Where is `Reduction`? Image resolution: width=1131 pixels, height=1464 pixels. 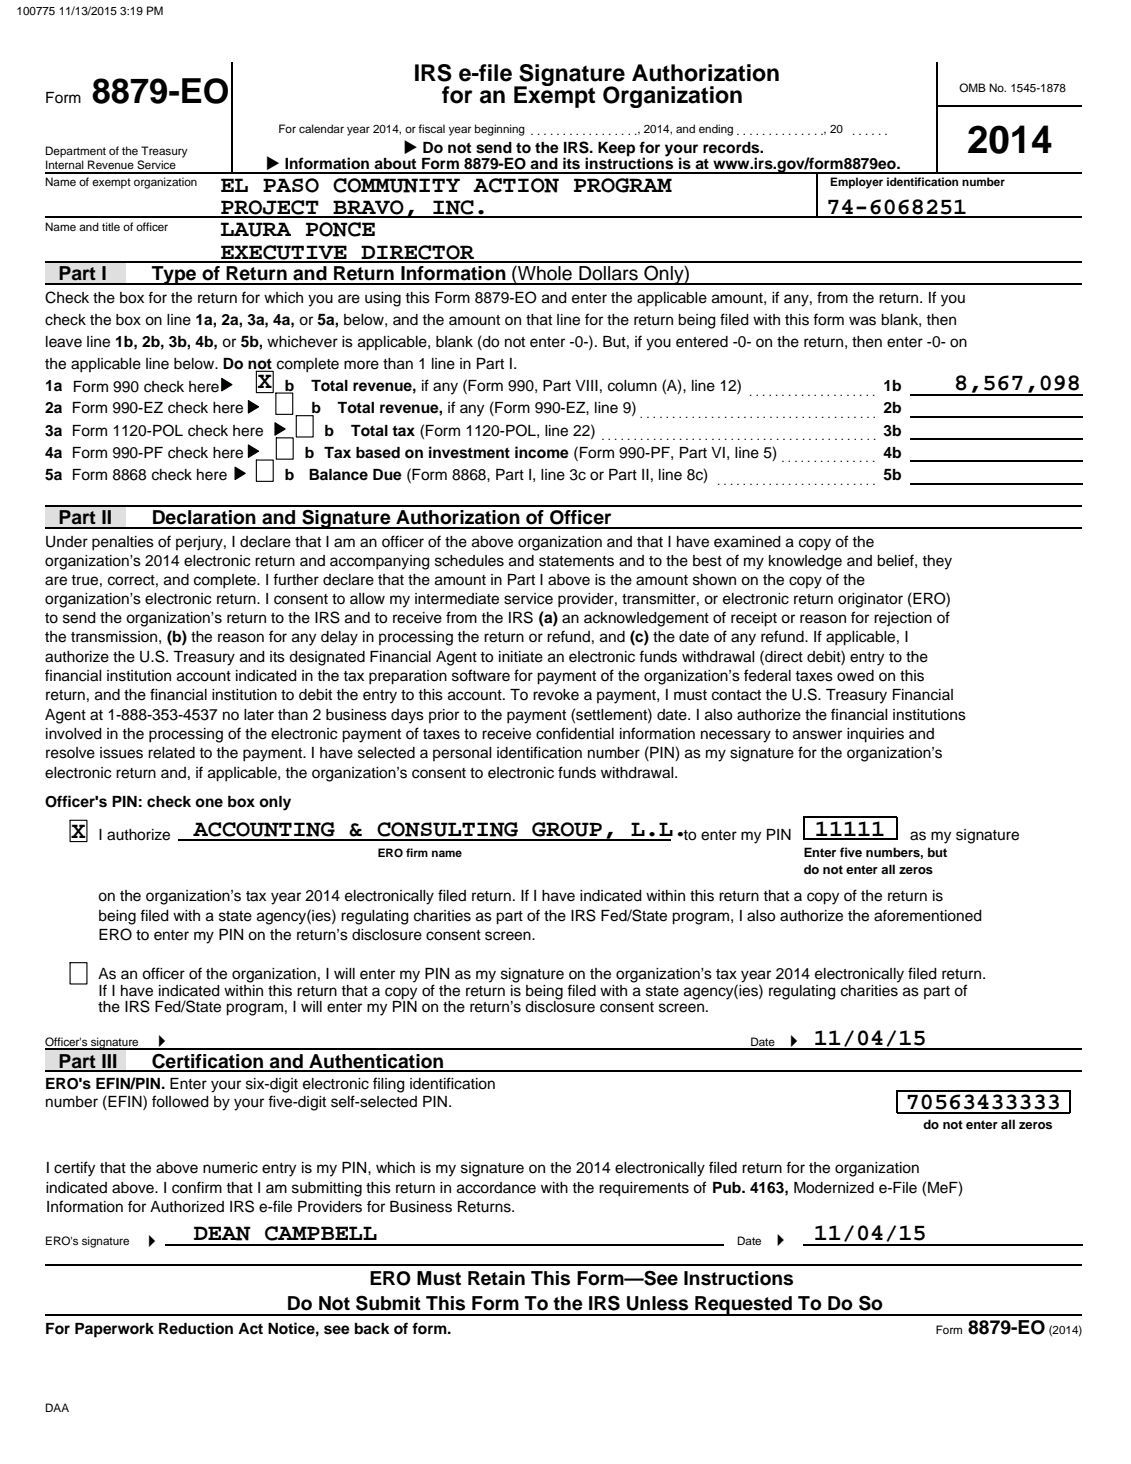
Reduction is located at coordinates (196, 1328).
